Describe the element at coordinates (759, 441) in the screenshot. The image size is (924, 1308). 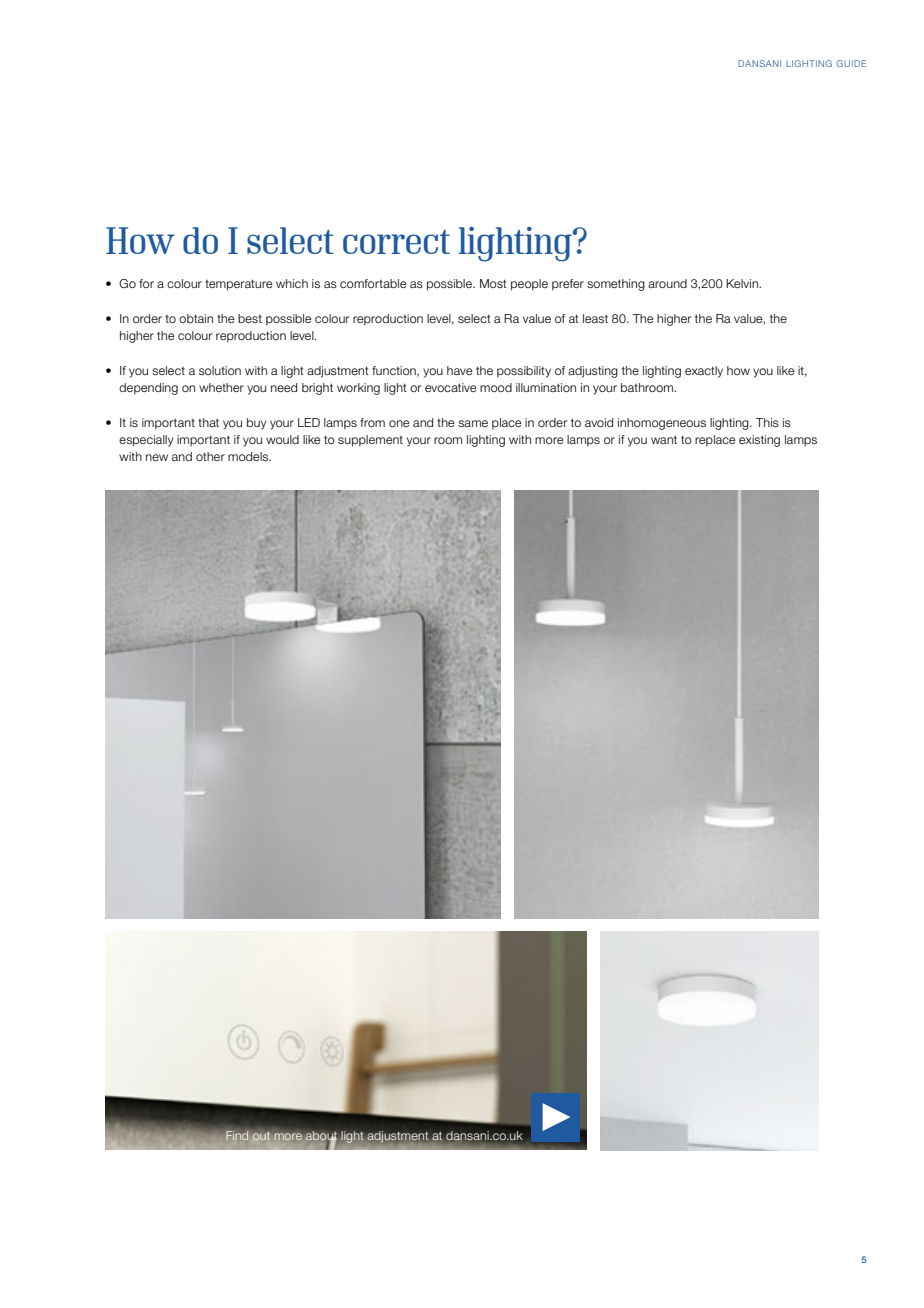
I see `existing` at that location.
